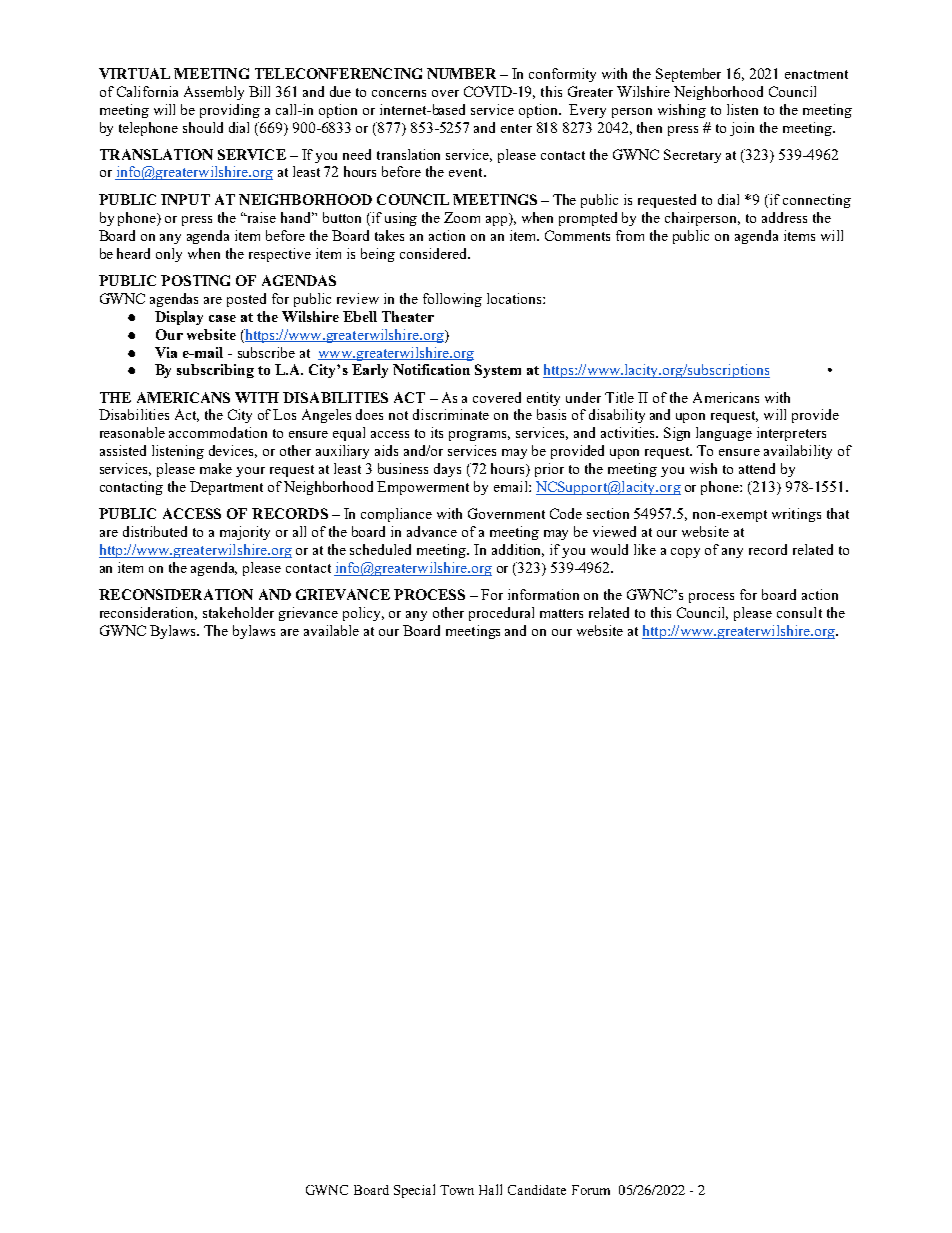 The width and height of the page is (952, 1233). What do you see at coordinates (238, 612) in the page?
I see `stakeholder` at bounding box center [238, 612].
